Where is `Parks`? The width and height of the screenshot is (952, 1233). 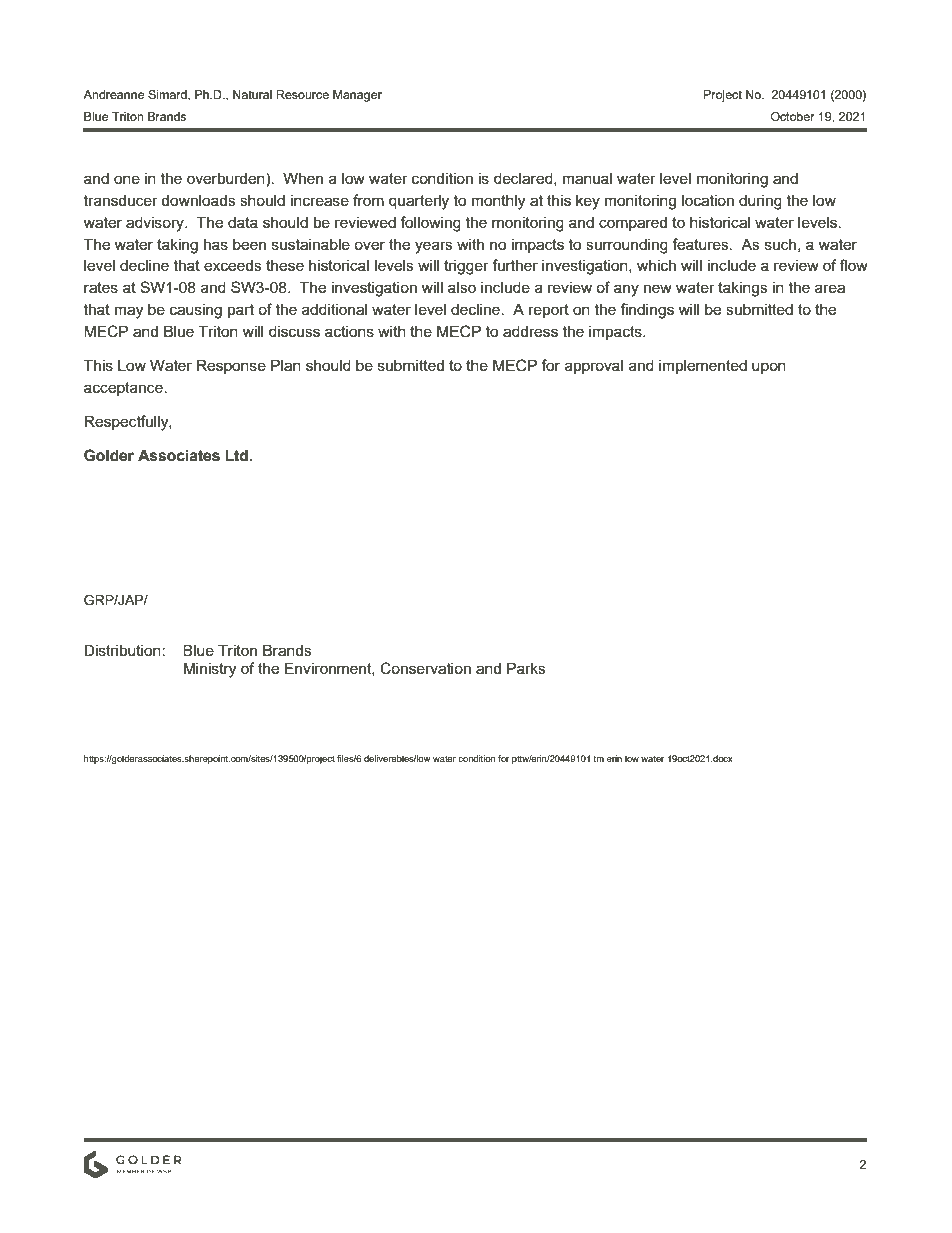 Parks is located at coordinates (526, 668).
